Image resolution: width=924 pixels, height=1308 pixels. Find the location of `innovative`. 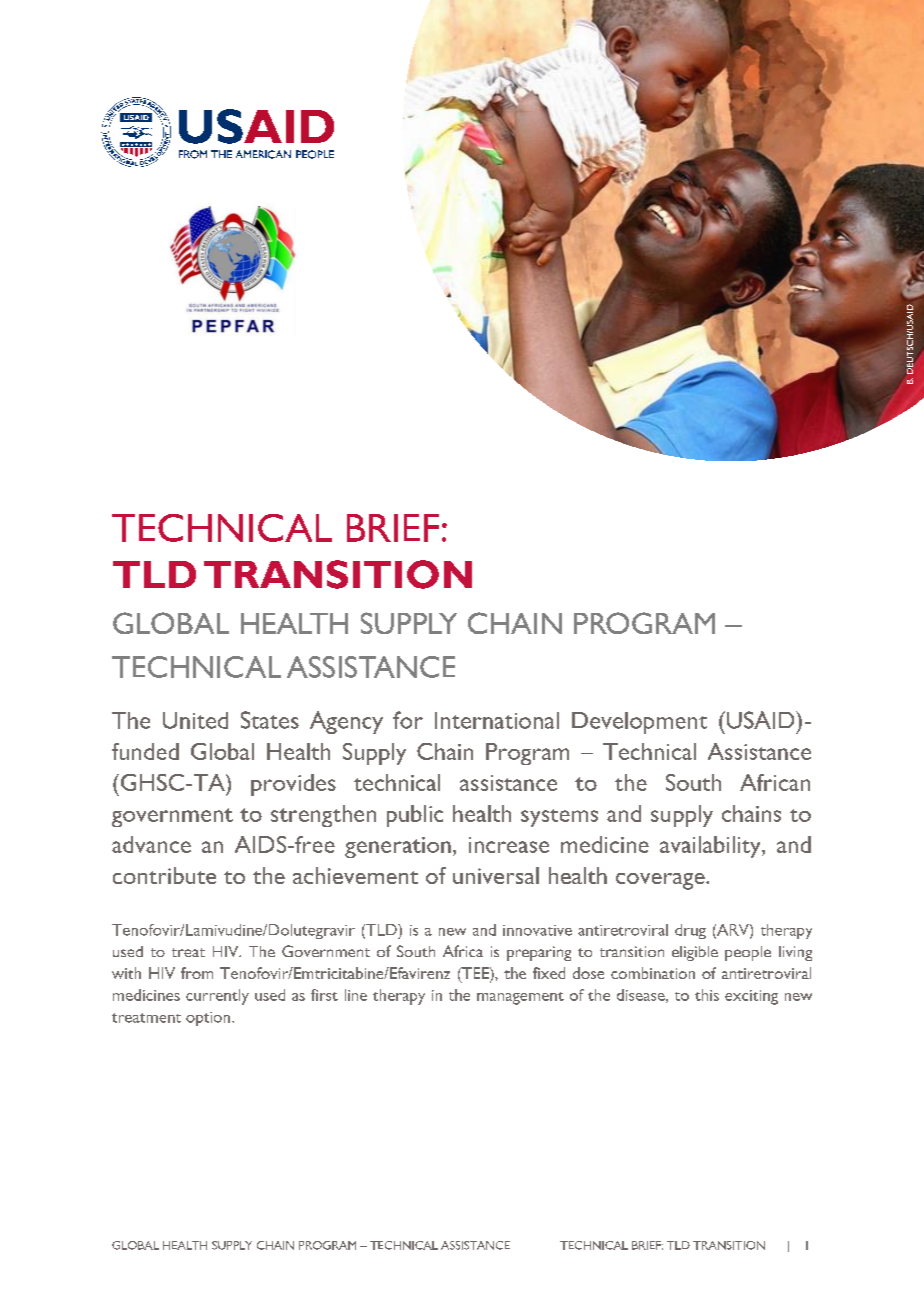

innovative is located at coordinates (537, 930).
